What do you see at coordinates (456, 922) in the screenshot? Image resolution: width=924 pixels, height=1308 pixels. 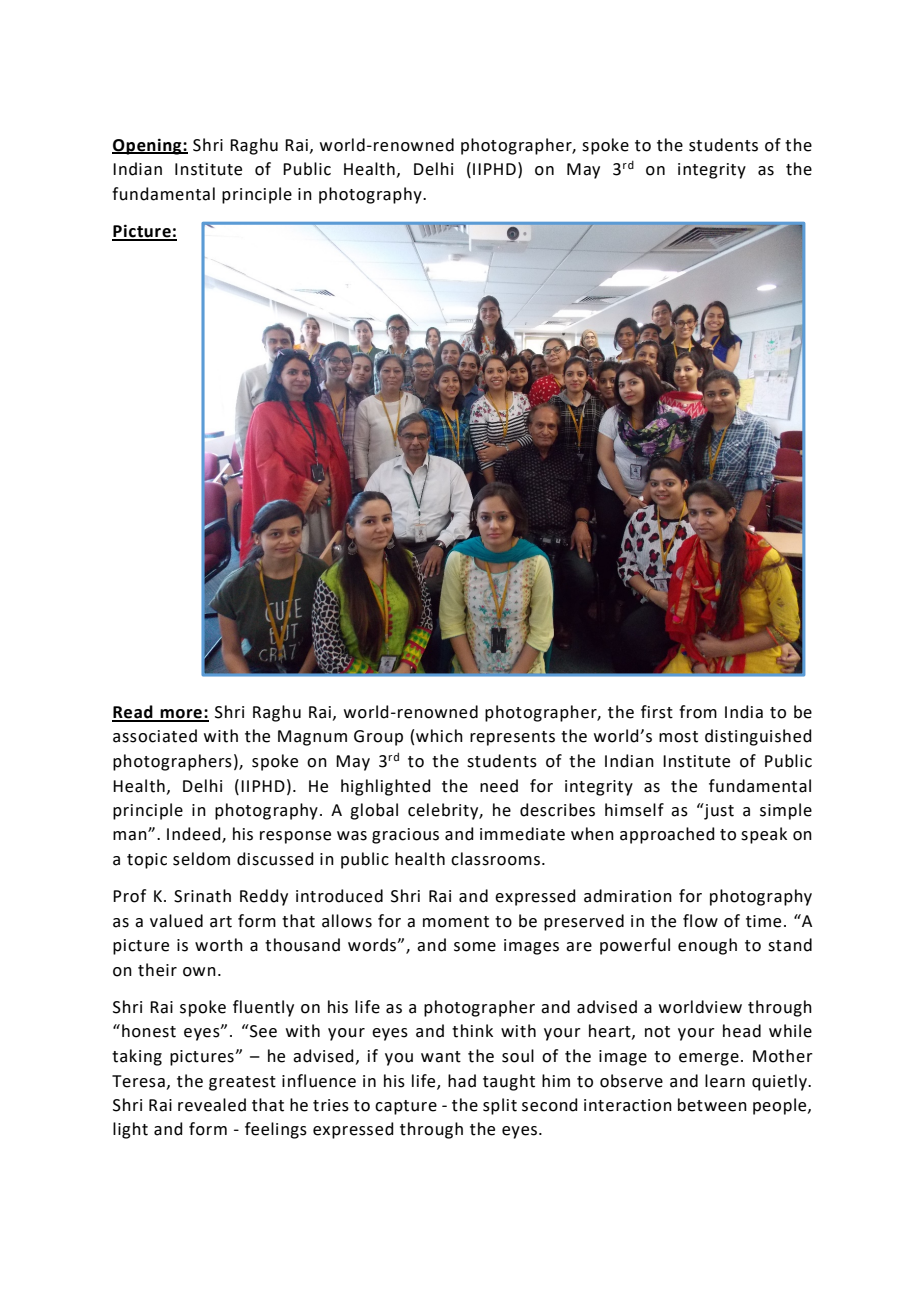 I see `moment` at bounding box center [456, 922].
